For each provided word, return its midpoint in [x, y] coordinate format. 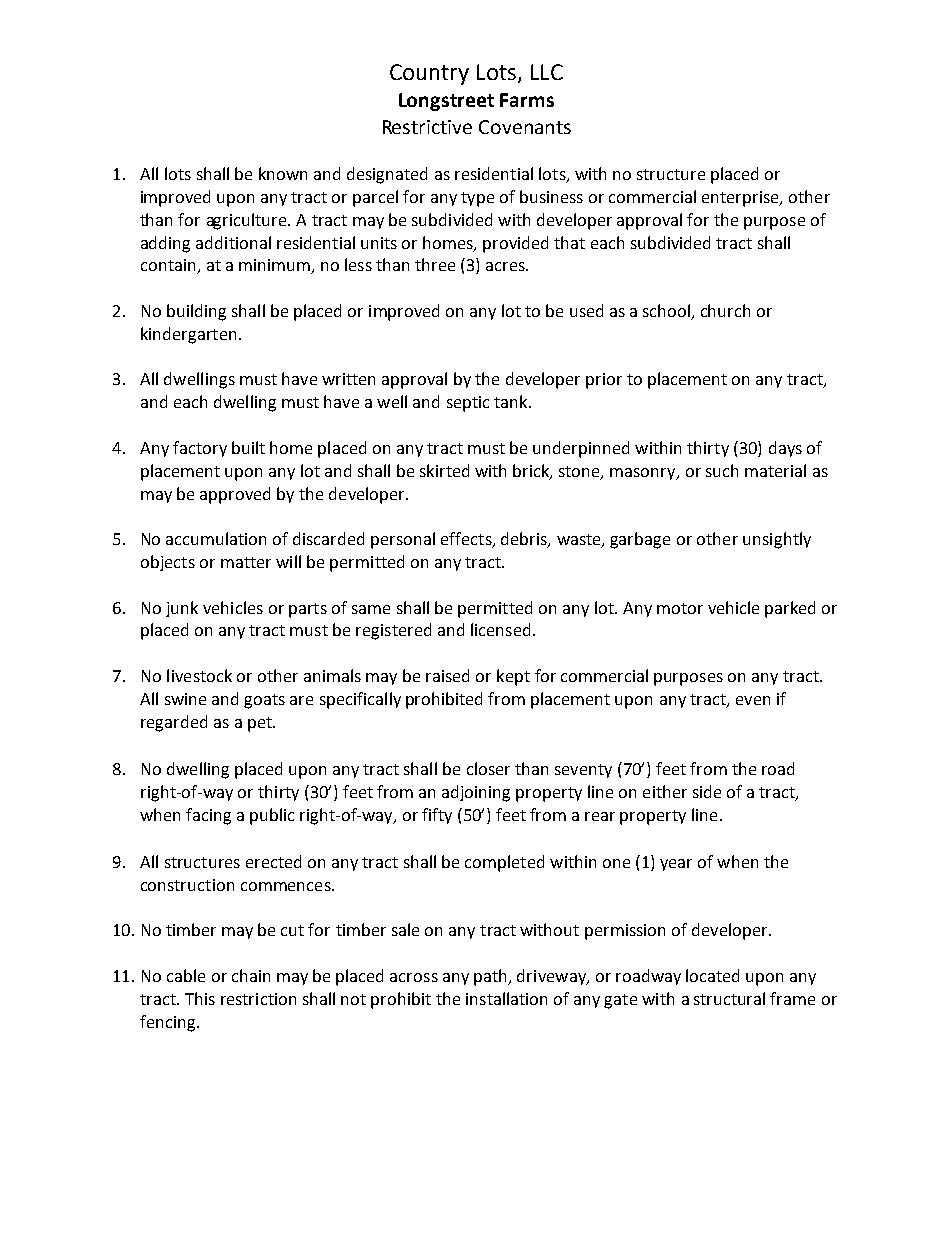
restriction [258, 999]
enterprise [741, 199]
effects [467, 540]
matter [246, 562]
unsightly [777, 540]
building [196, 312]
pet [261, 724]
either [665, 791]
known [283, 173]
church [725, 310]
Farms [527, 100]
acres [506, 266]
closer [488, 768]
